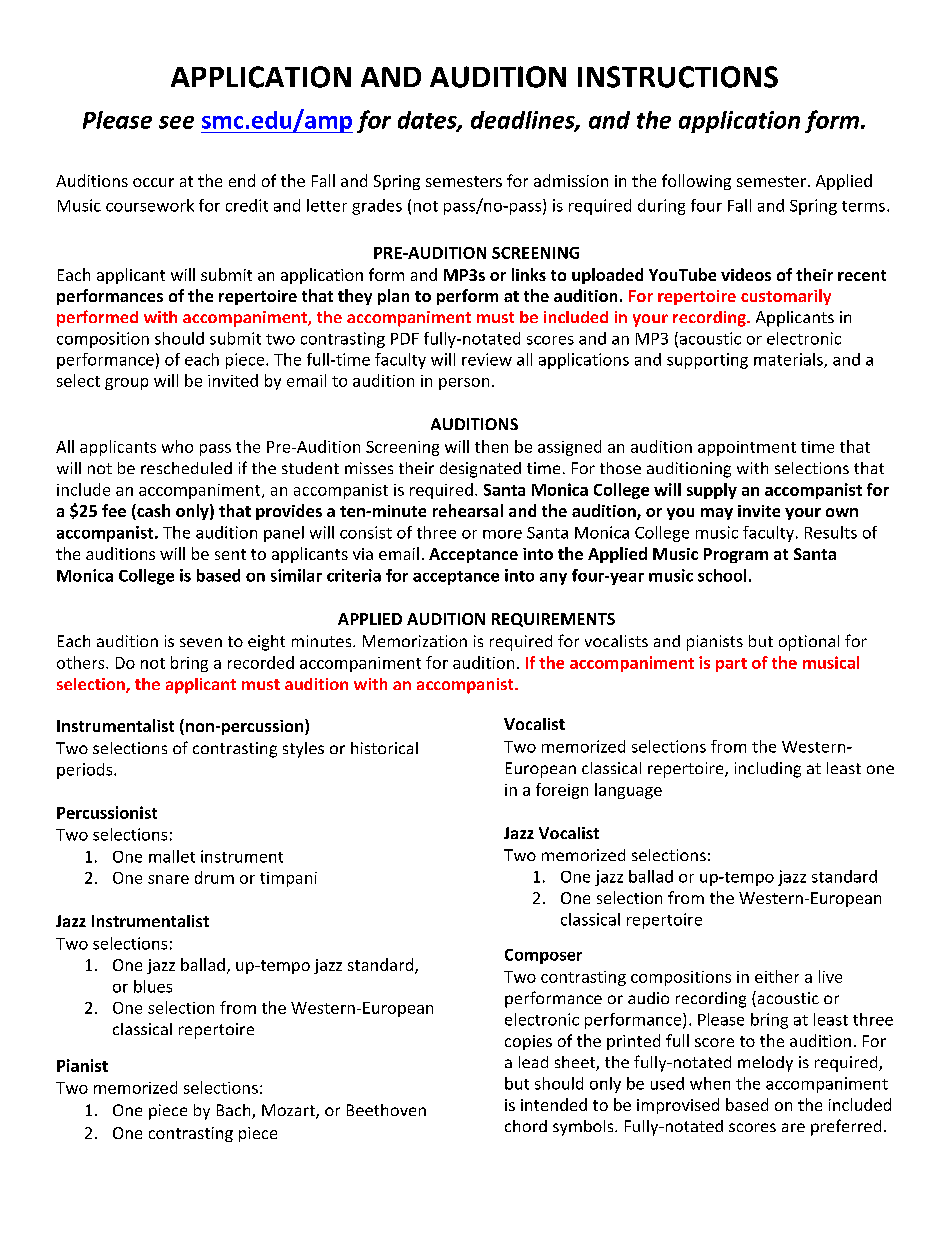 The image size is (952, 1233). I want to click on see, so click(176, 122).
